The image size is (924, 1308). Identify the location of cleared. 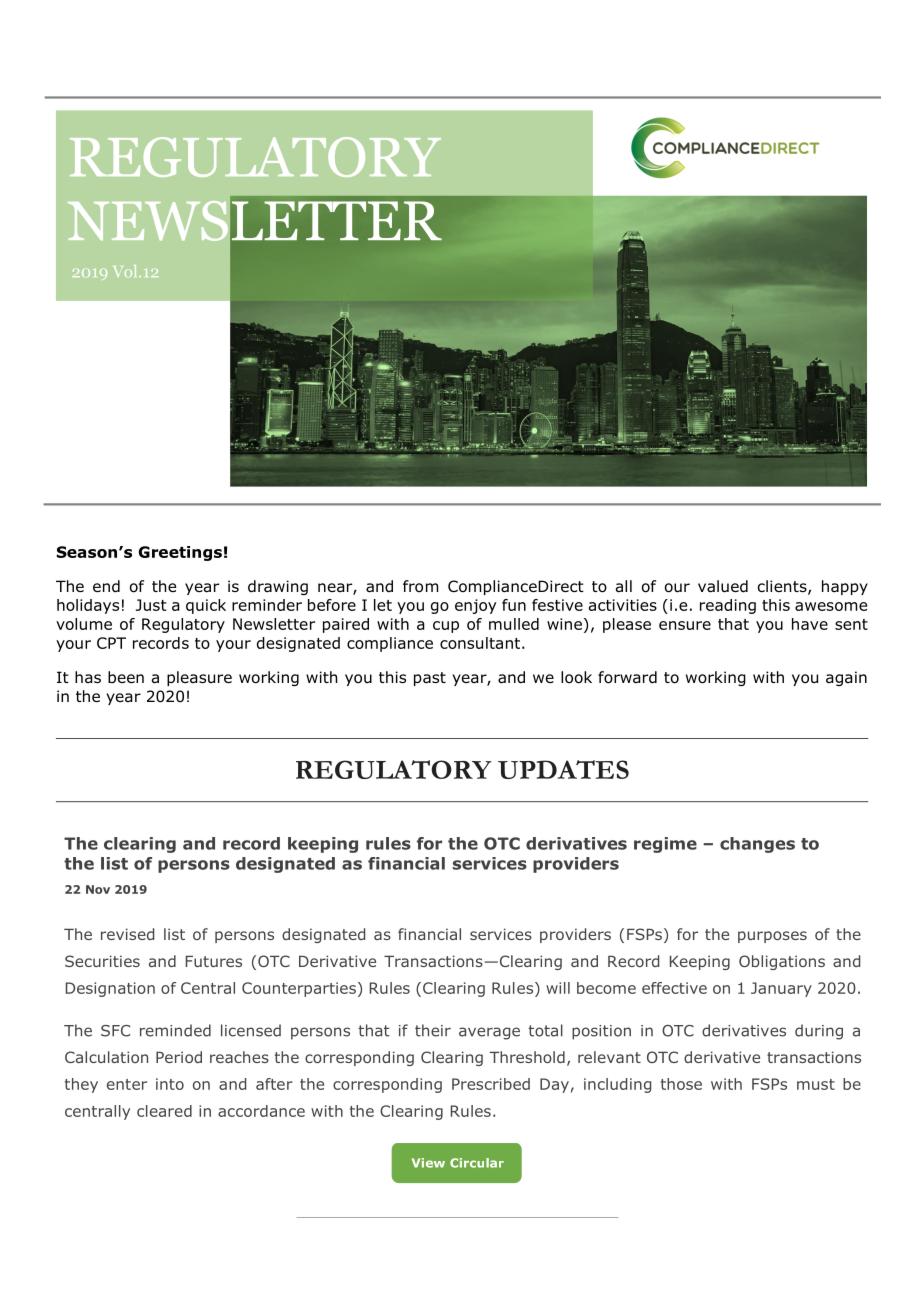
(164, 1111).
